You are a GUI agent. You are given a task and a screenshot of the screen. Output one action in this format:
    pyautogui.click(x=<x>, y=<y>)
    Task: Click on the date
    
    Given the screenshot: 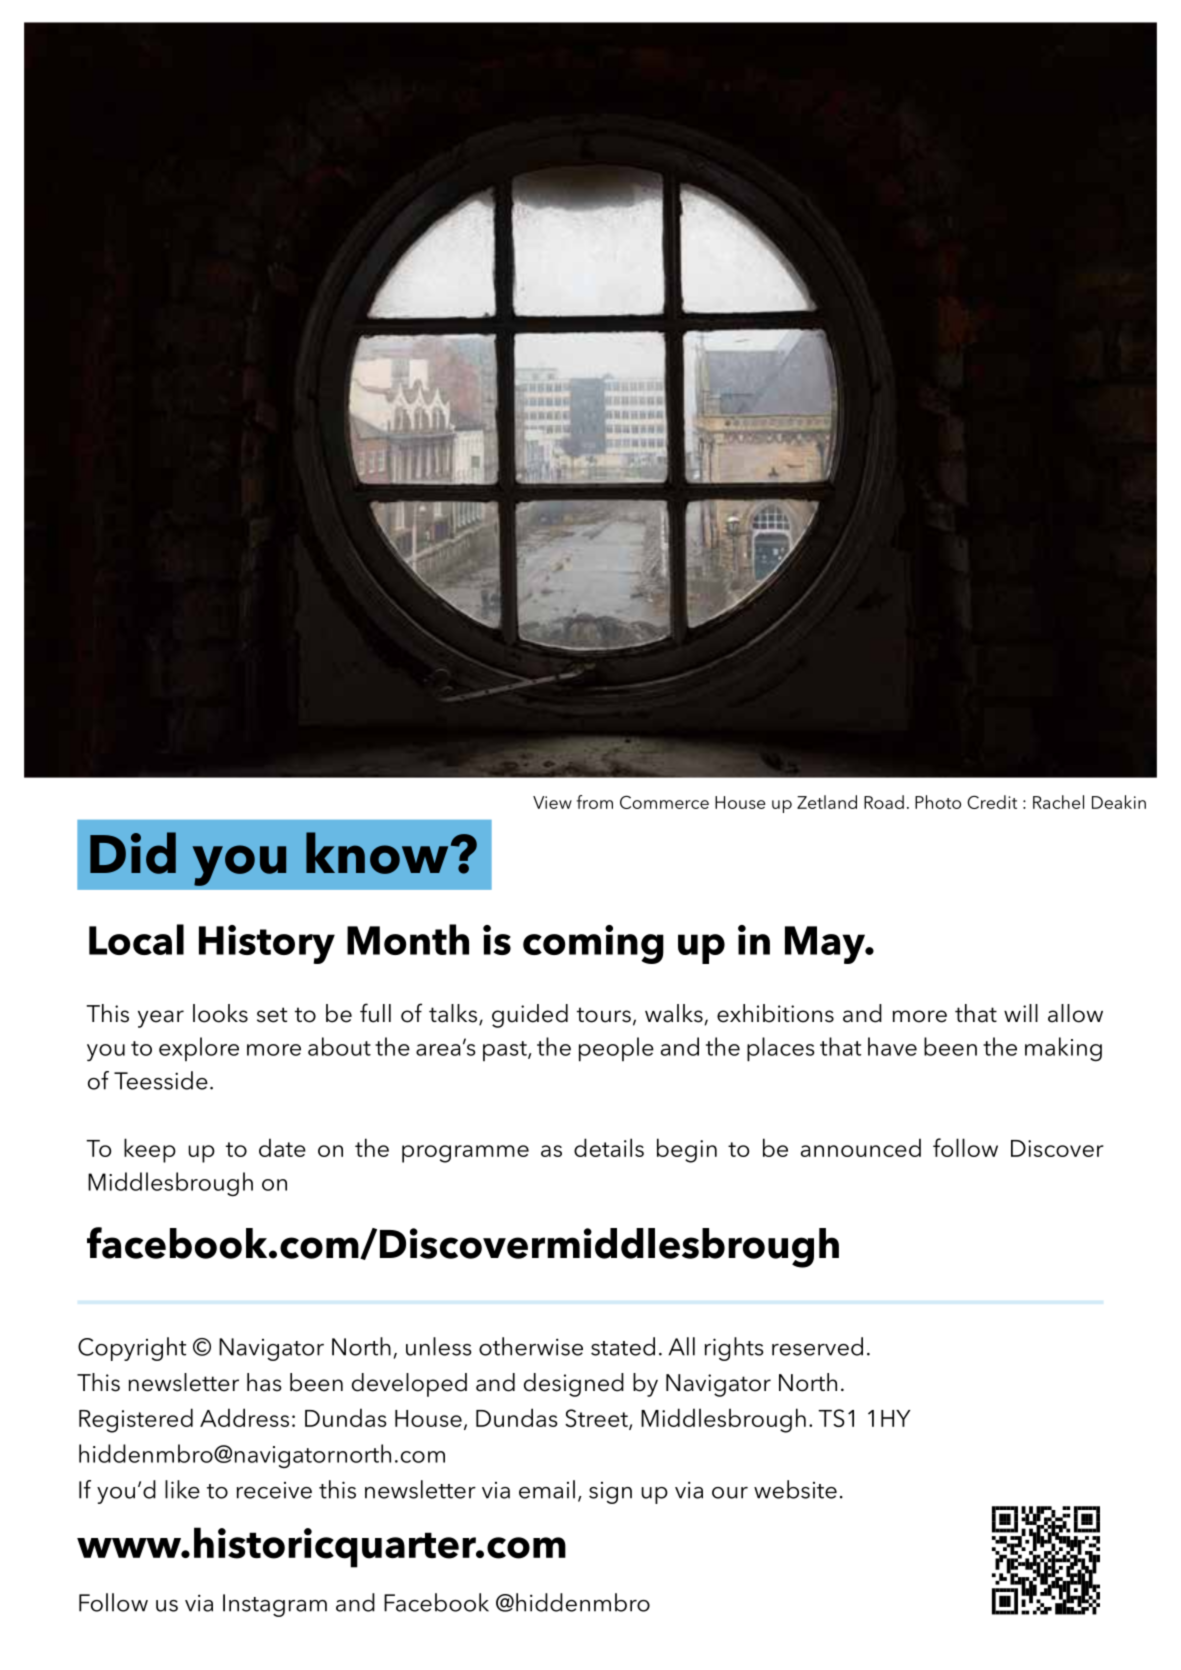 What is the action you would take?
    pyautogui.click(x=282, y=1147)
